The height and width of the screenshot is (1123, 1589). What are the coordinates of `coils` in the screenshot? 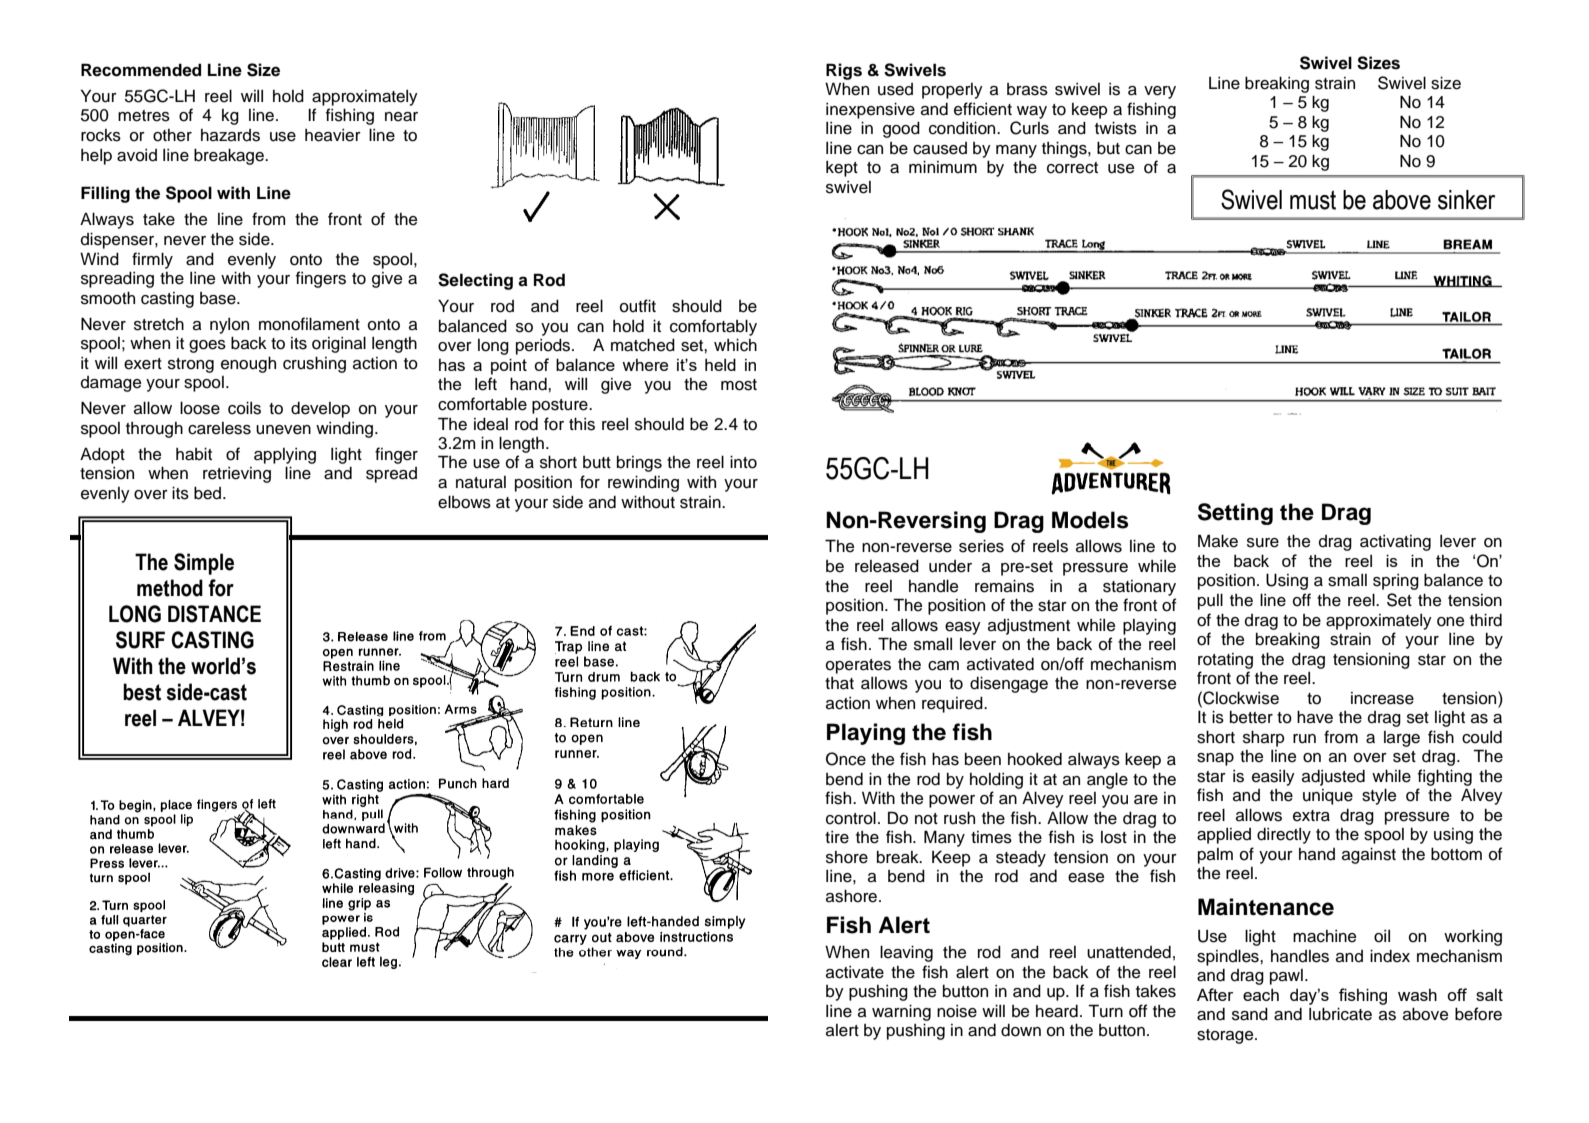 It's located at (244, 408).
